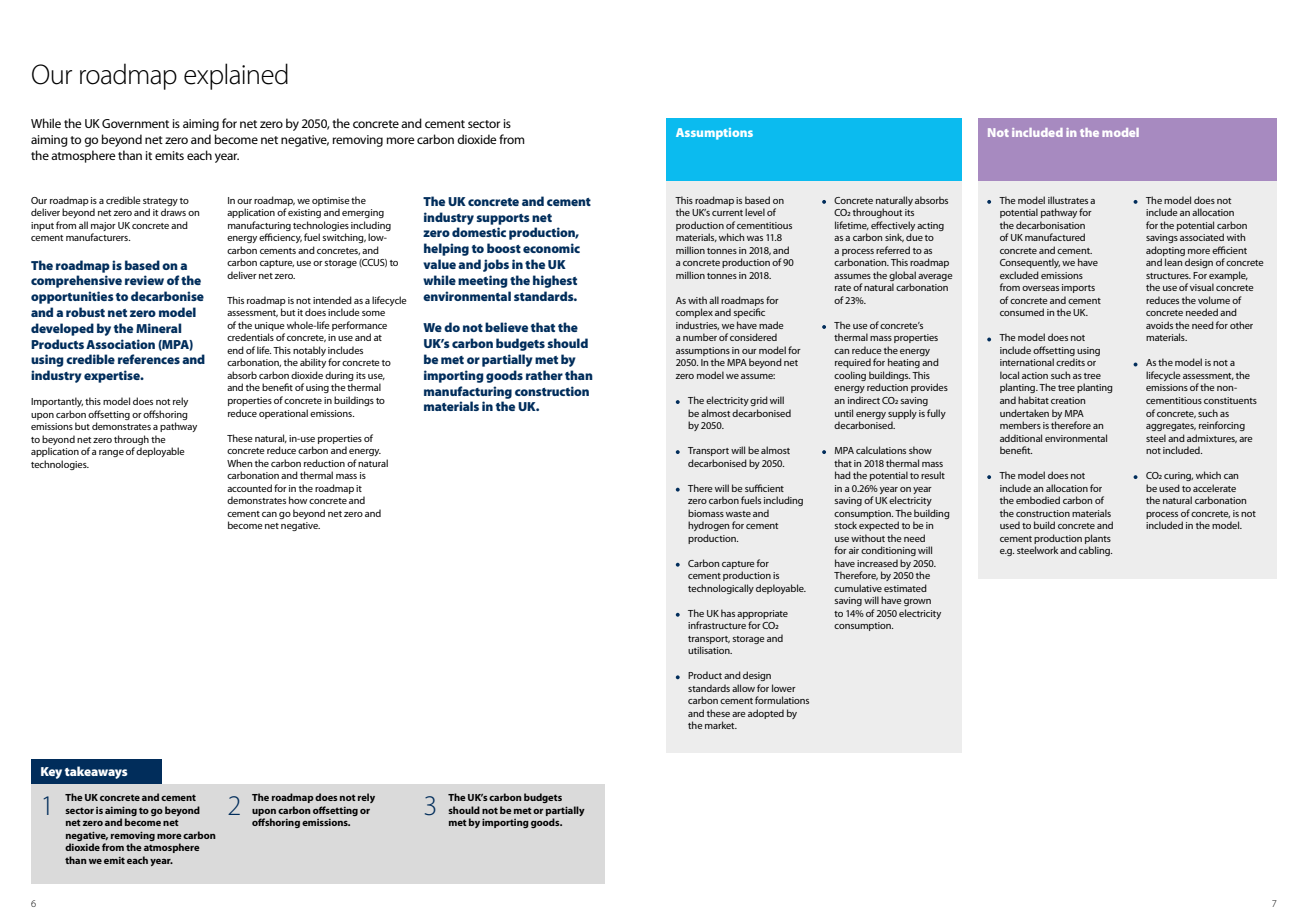 This screenshot has width=1308, height=924. I want to click on market, so click(721, 725).
